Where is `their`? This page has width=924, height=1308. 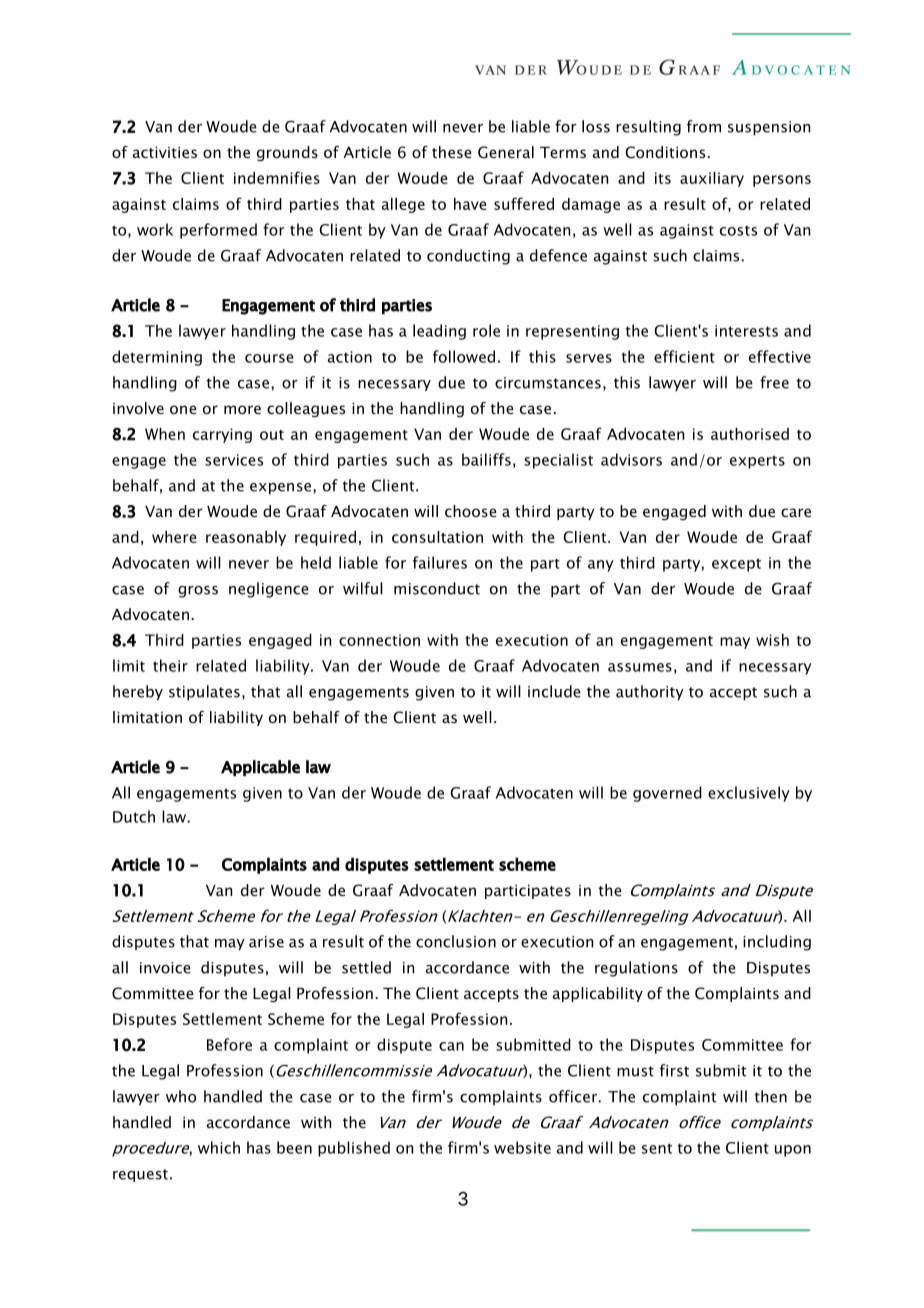 their is located at coordinates (170, 665).
